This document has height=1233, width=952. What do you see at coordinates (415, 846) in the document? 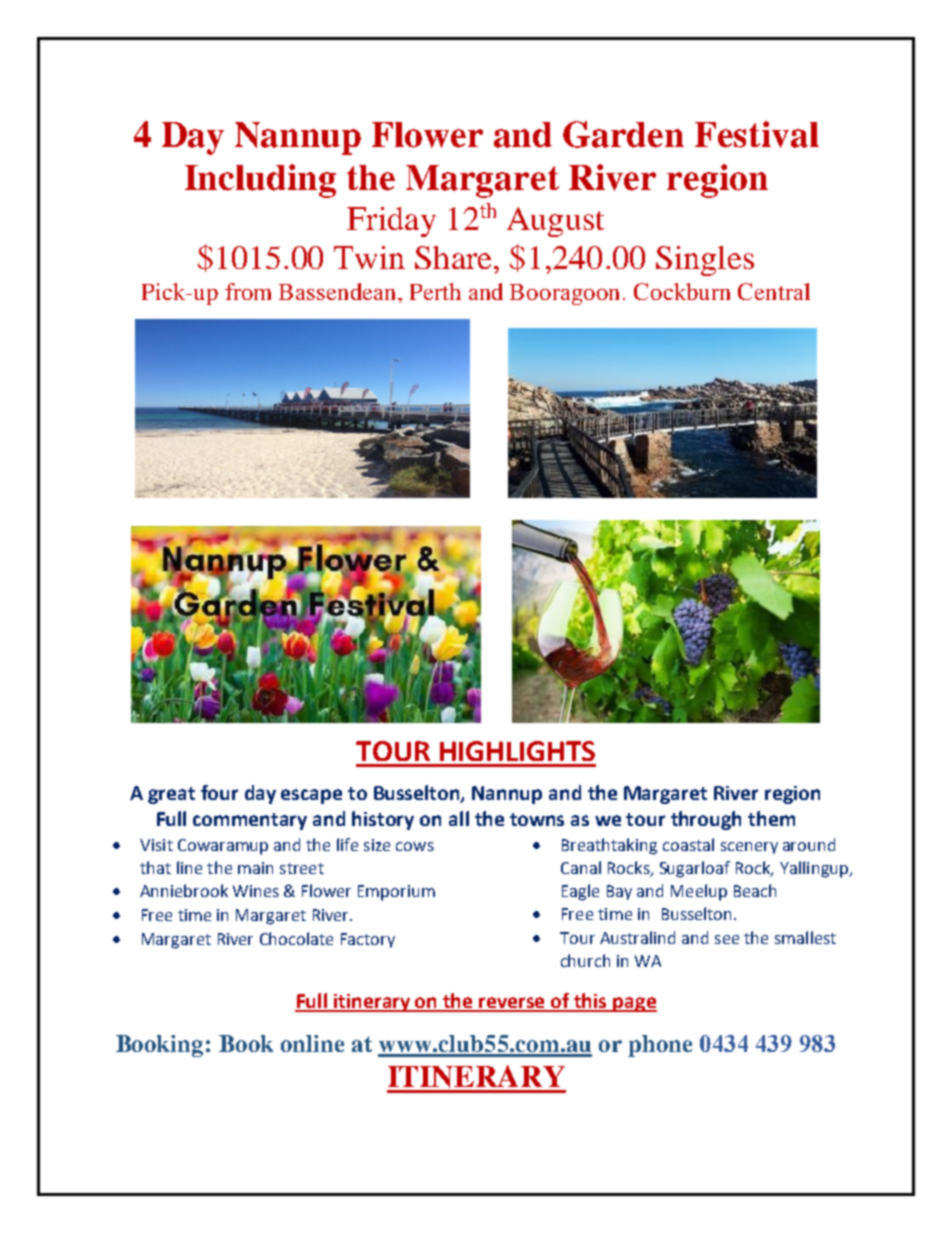
I see `cows` at bounding box center [415, 846].
